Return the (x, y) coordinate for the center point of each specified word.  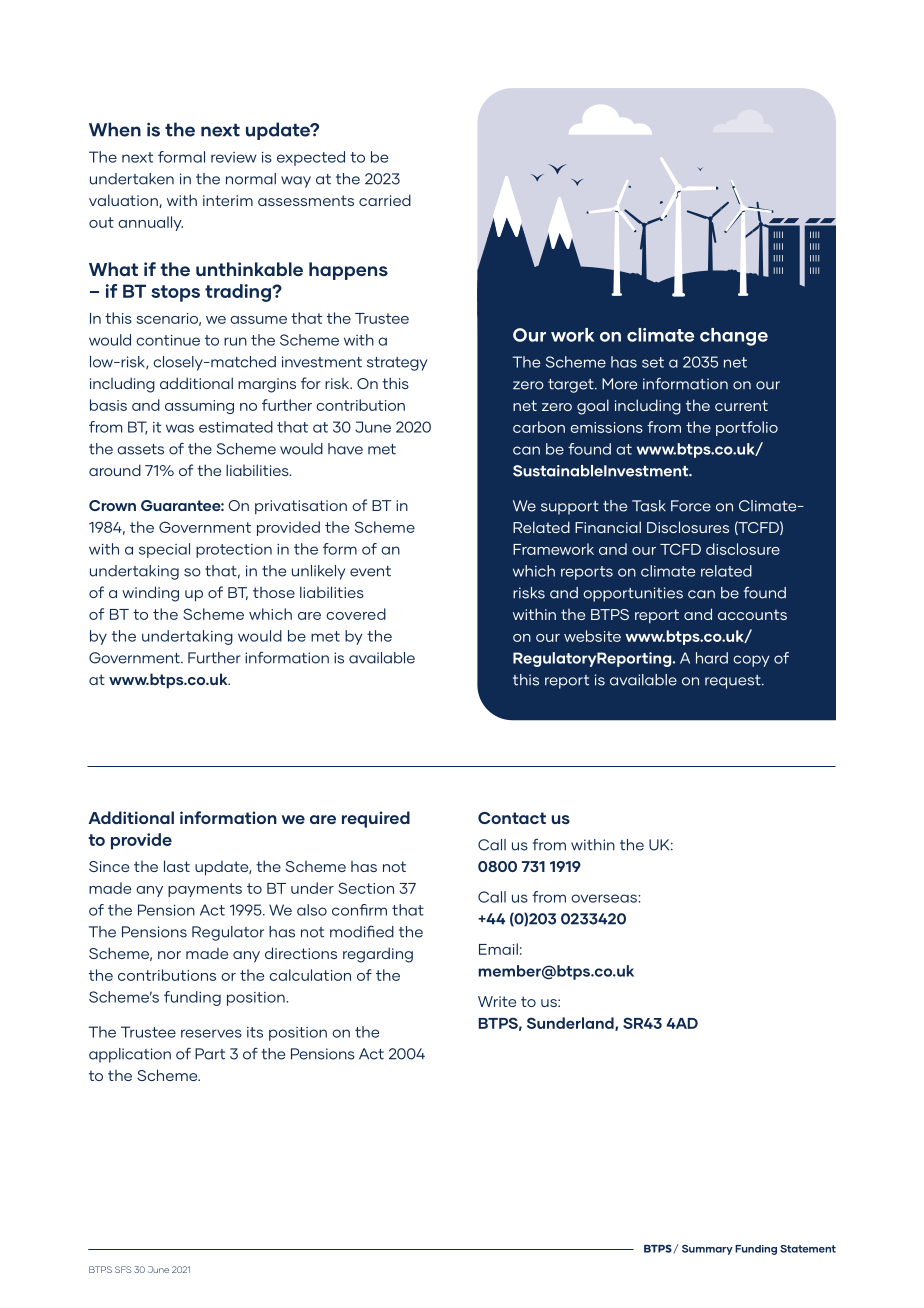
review (234, 157)
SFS (123, 1269)
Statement (808, 1249)
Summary (707, 1250)
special (164, 550)
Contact (512, 818)
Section (366, 888)
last (177, 866)
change (734, 337)
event (370, 571)
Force (691, 506)
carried (385, 200)
